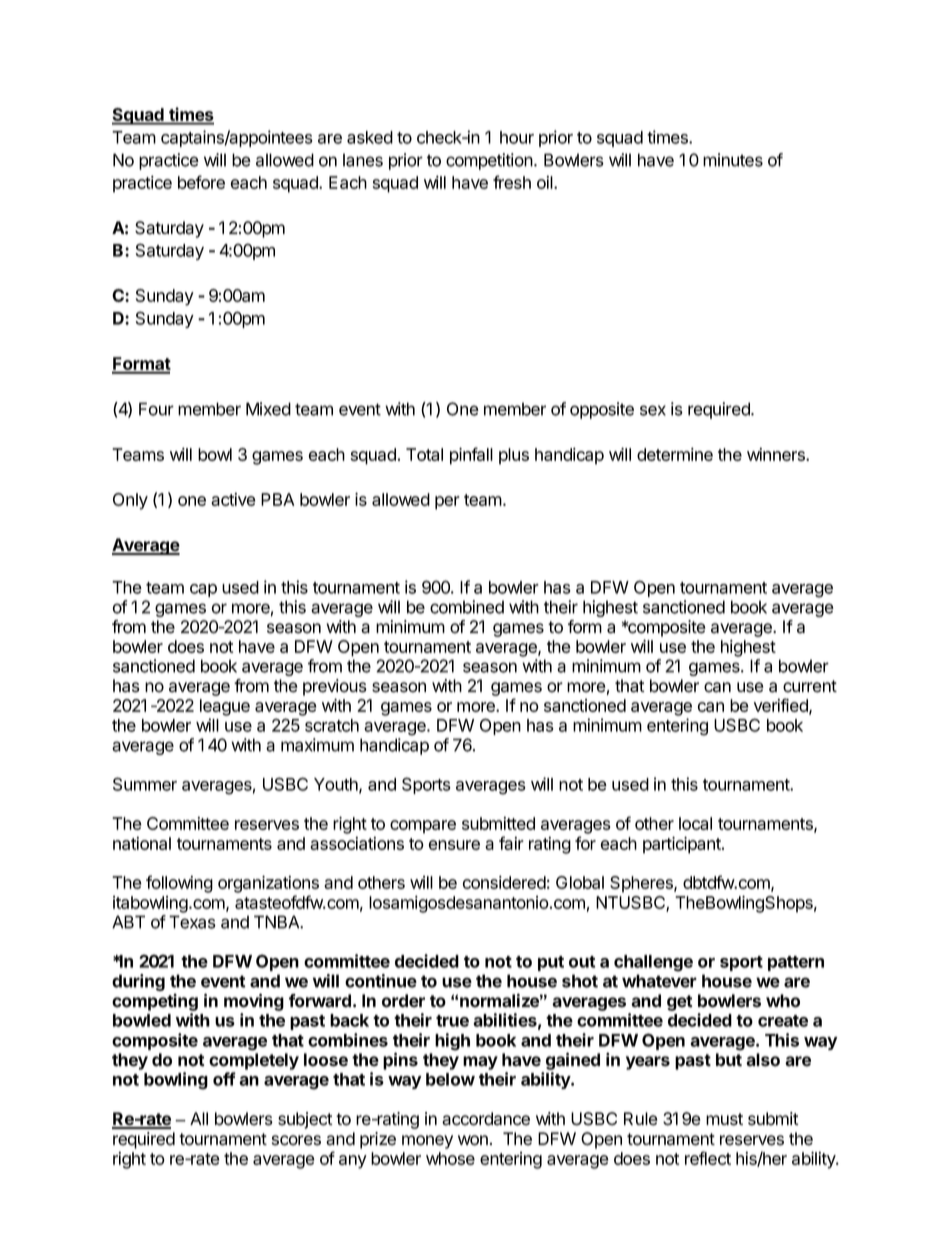  I want to click on minutes, so click(733, 160).
